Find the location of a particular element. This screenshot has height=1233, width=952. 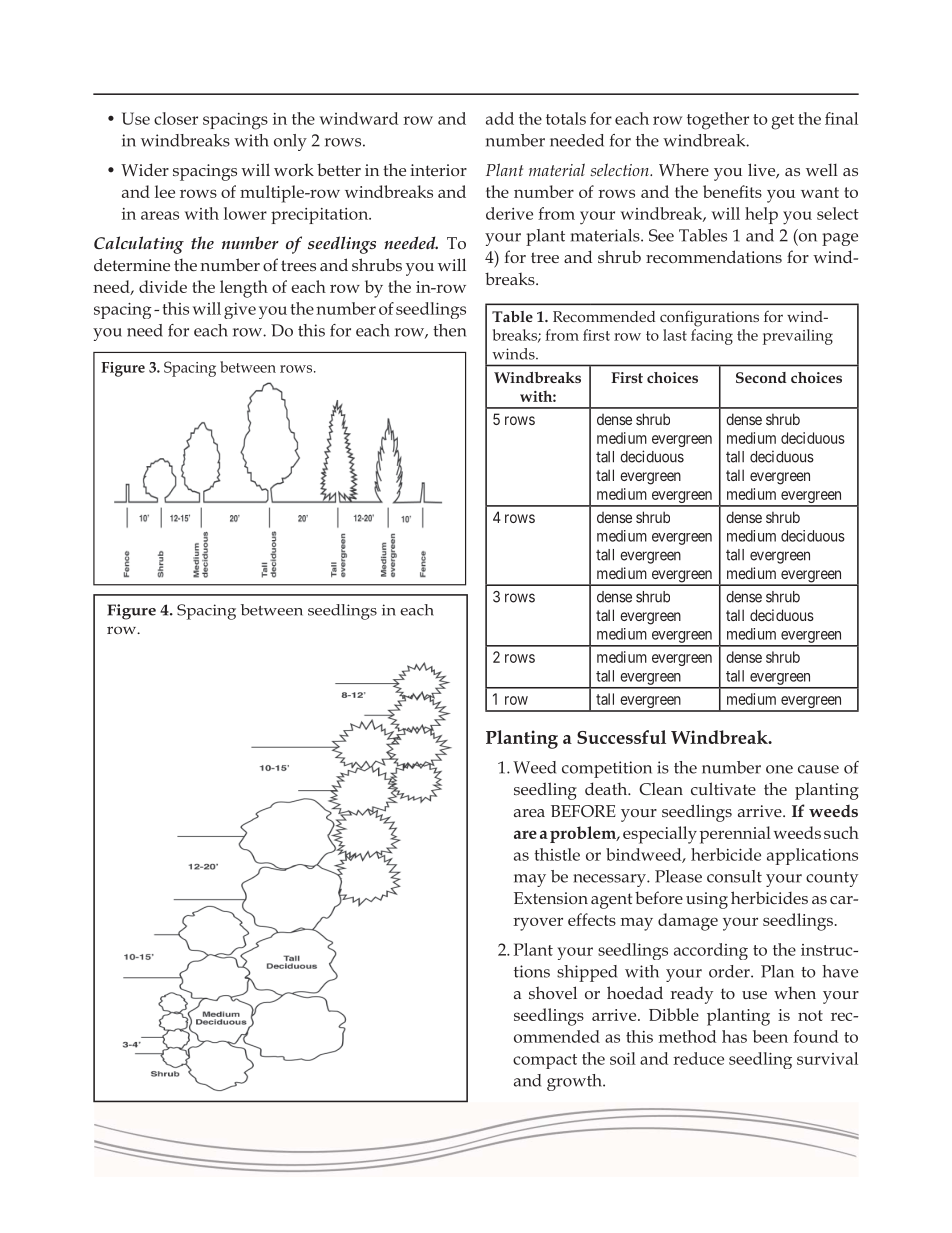

been is located at coordinates (770, 1036).
